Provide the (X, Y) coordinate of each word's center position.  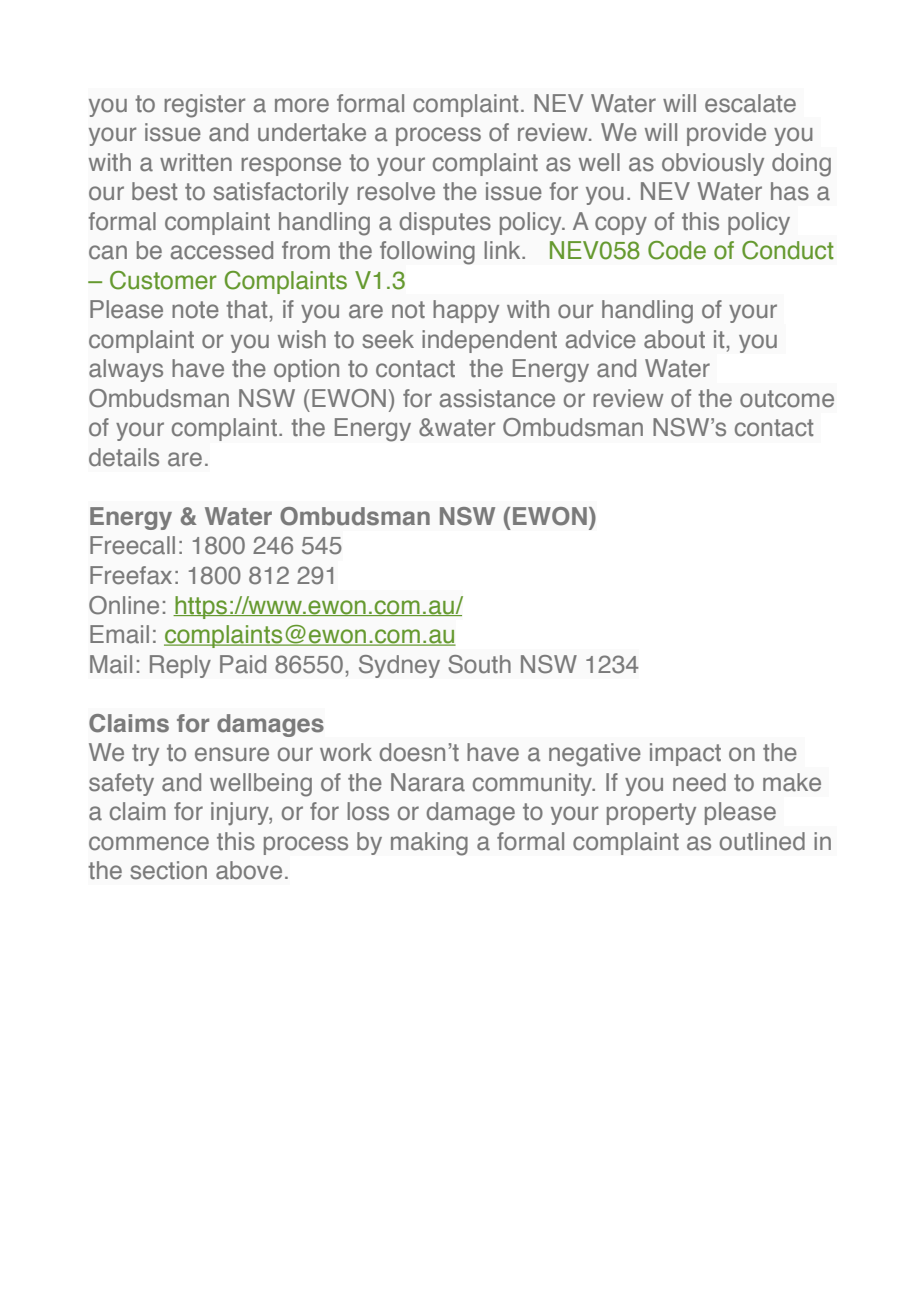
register (204, 106)
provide (726, 134)
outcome (787, 399)
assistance (497, 398)
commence (149, 843)
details (124, 457)
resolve (396, 191)
